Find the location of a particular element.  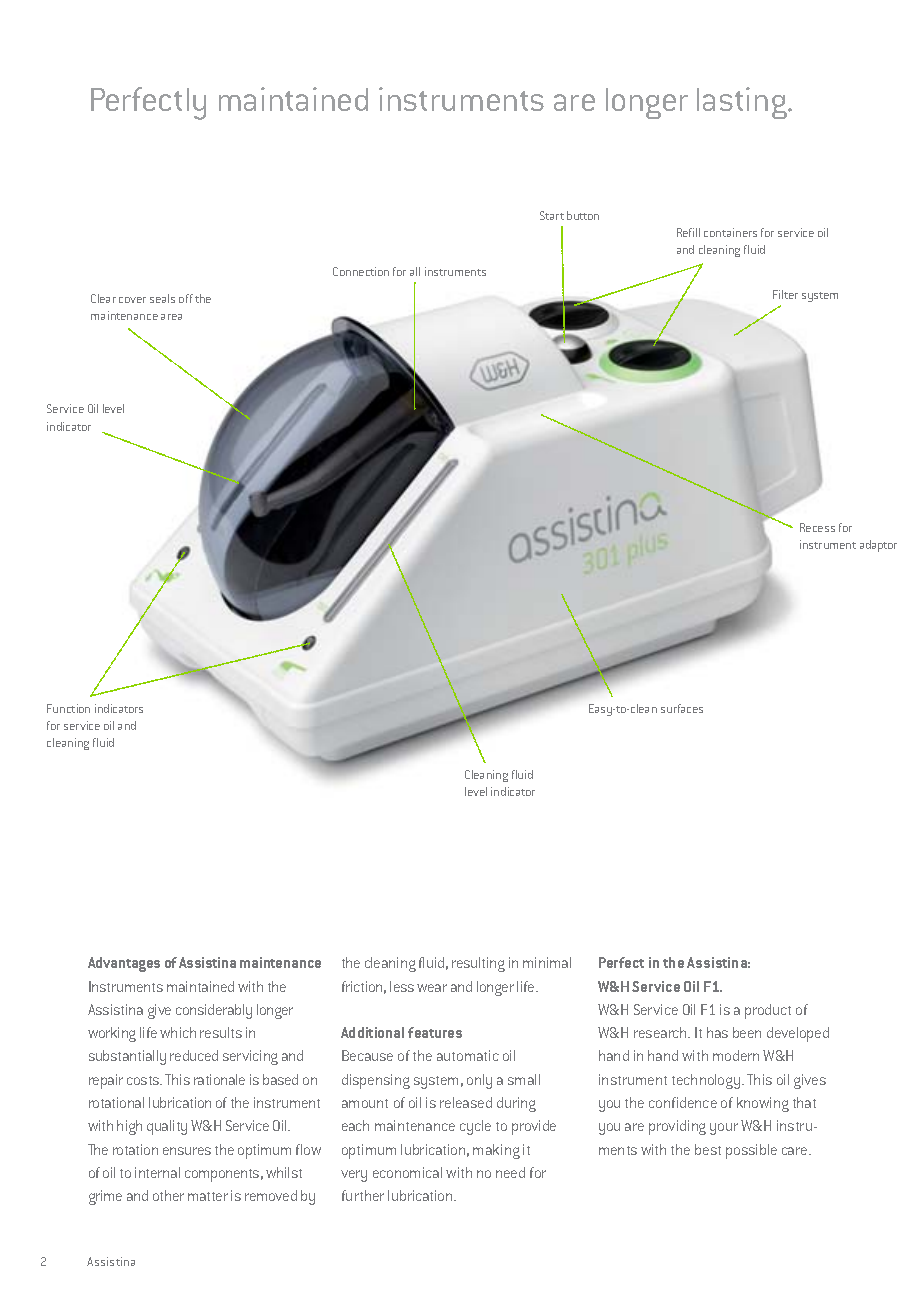

adaptor is located at coordinates (878, 546).
